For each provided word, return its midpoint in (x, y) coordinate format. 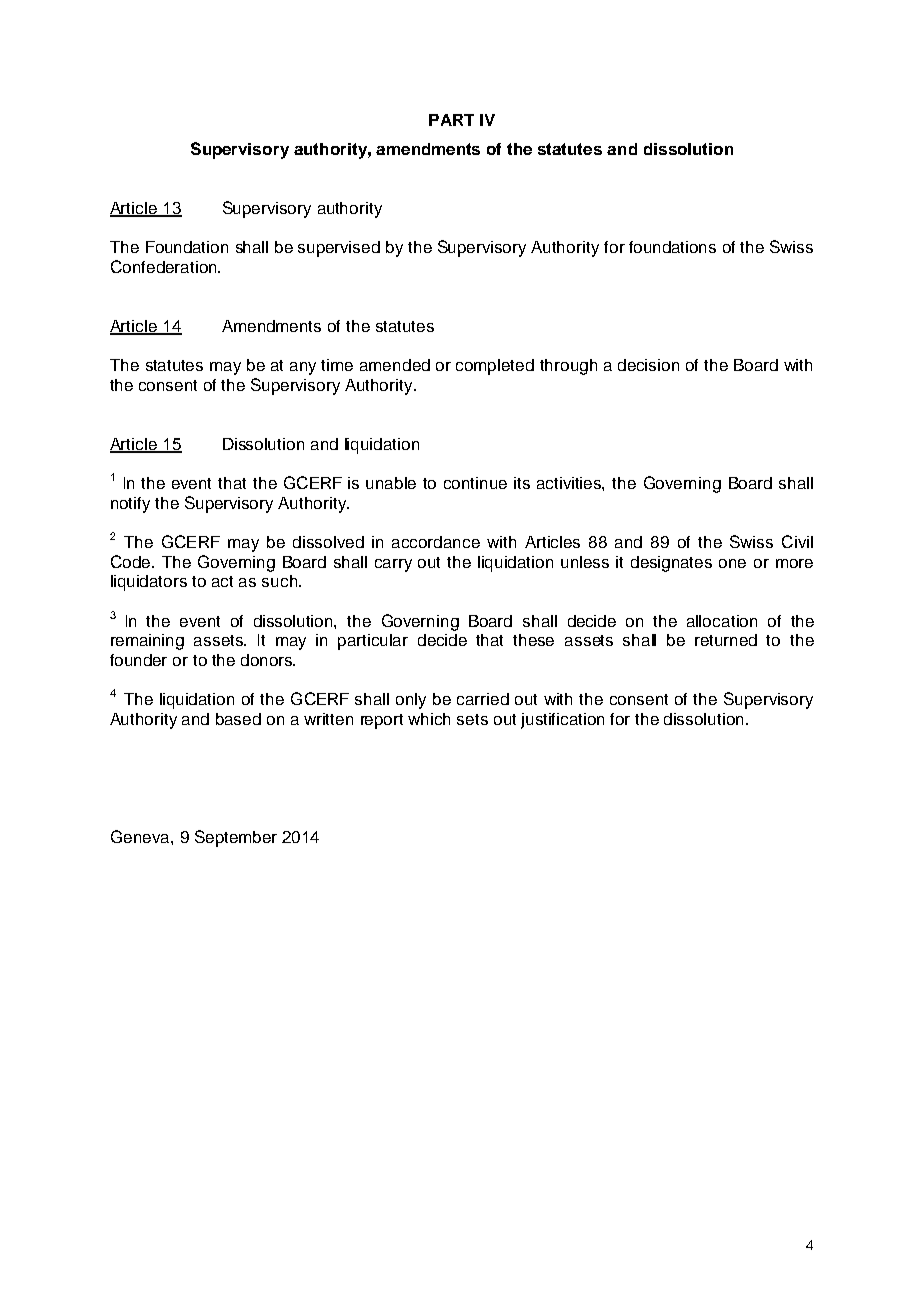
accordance (436, 542)
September (236, 838)
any (303, 368)
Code (132, 561)
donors (267, 660)
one (732, 563)
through (568, 367)
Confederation (165, 266)
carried (483, 699)
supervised (339, 249)
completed (495, 367)
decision (648, 365)
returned (726, 640)
